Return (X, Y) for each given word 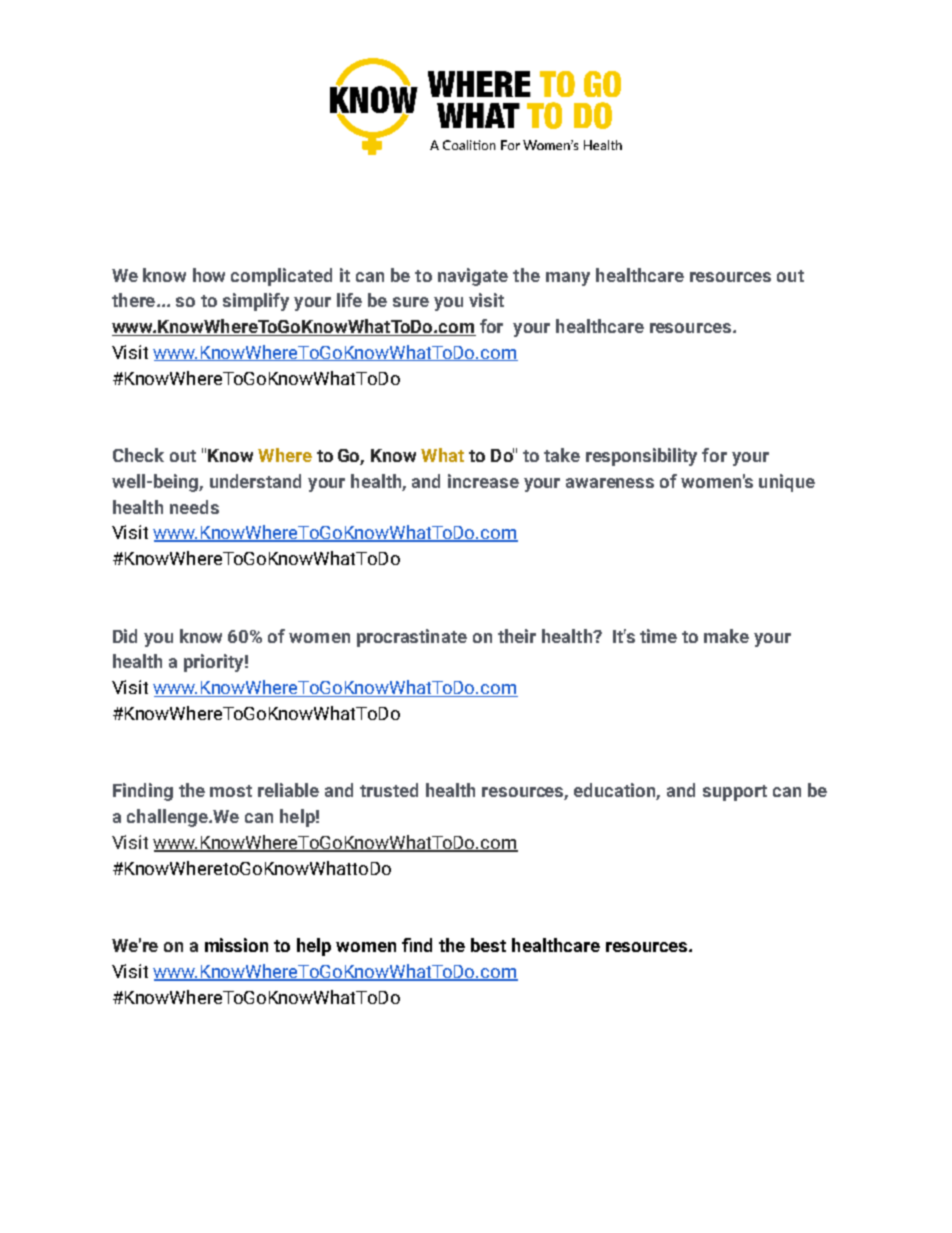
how (209, 275)
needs (194, 507)
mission (236, 945)
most (231, 791)
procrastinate (412, 638)
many (568, 279)
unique (787, 483)
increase (483, 481)
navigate (473, 277)
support (735, 793)
